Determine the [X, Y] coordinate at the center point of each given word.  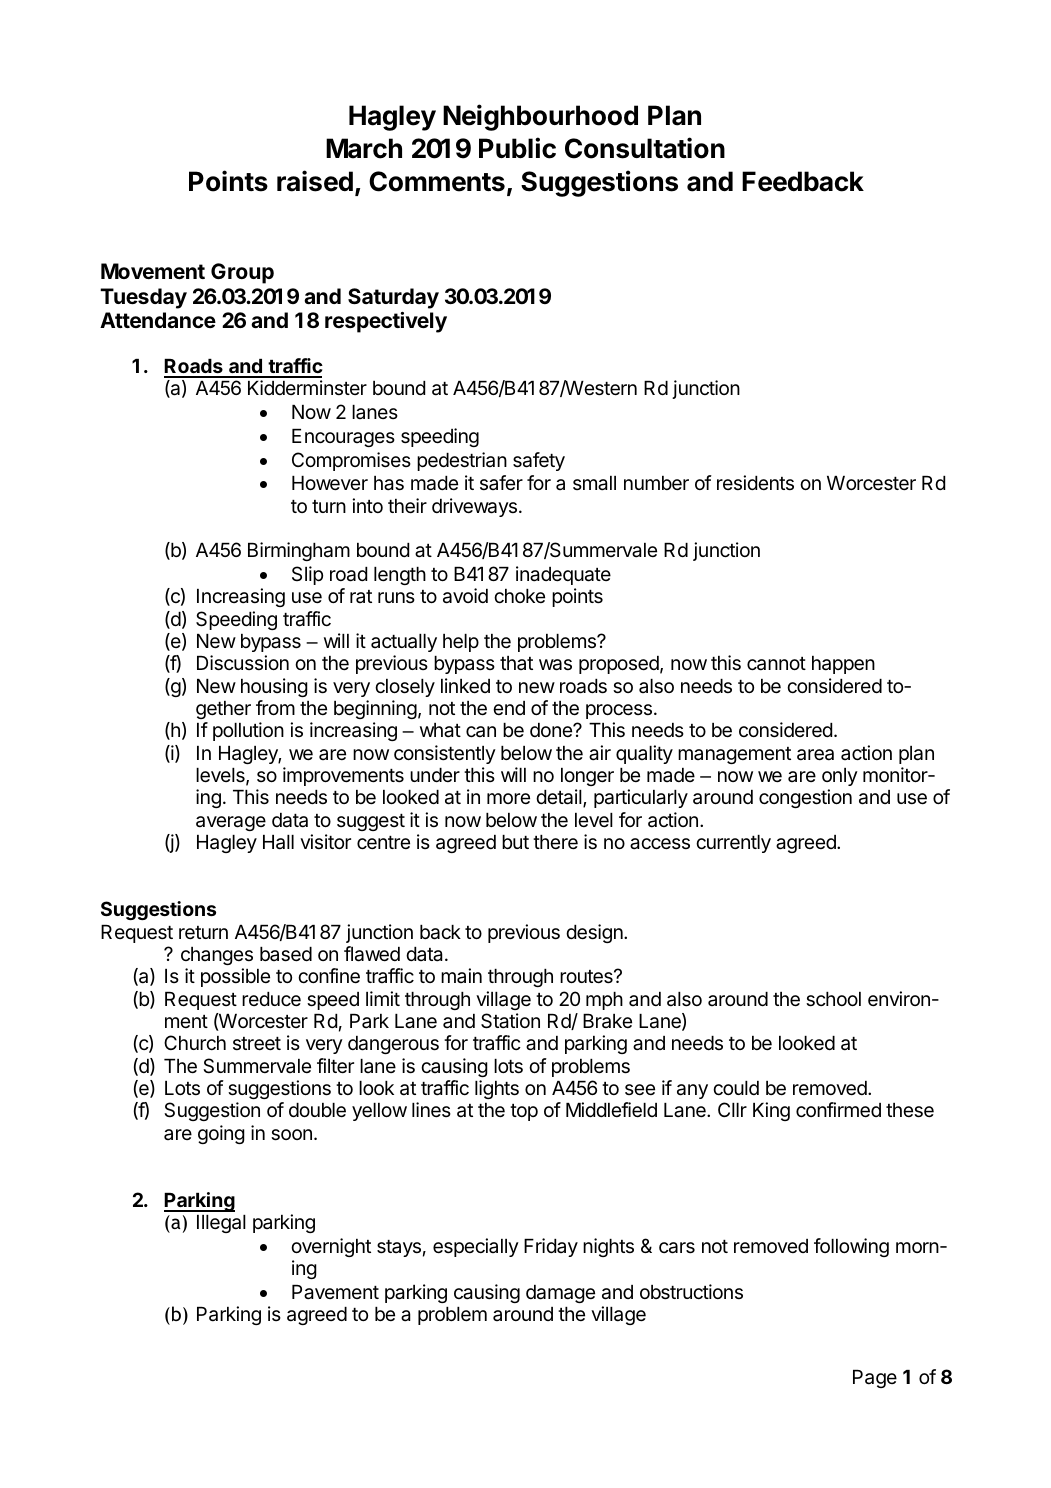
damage [560, 1294]
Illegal [221, 1224]
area [815, 755]
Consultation [645, 148]
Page [875, 1379]
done [552, 730]
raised [315, 181]
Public [517, 148]
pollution [248, 731]
